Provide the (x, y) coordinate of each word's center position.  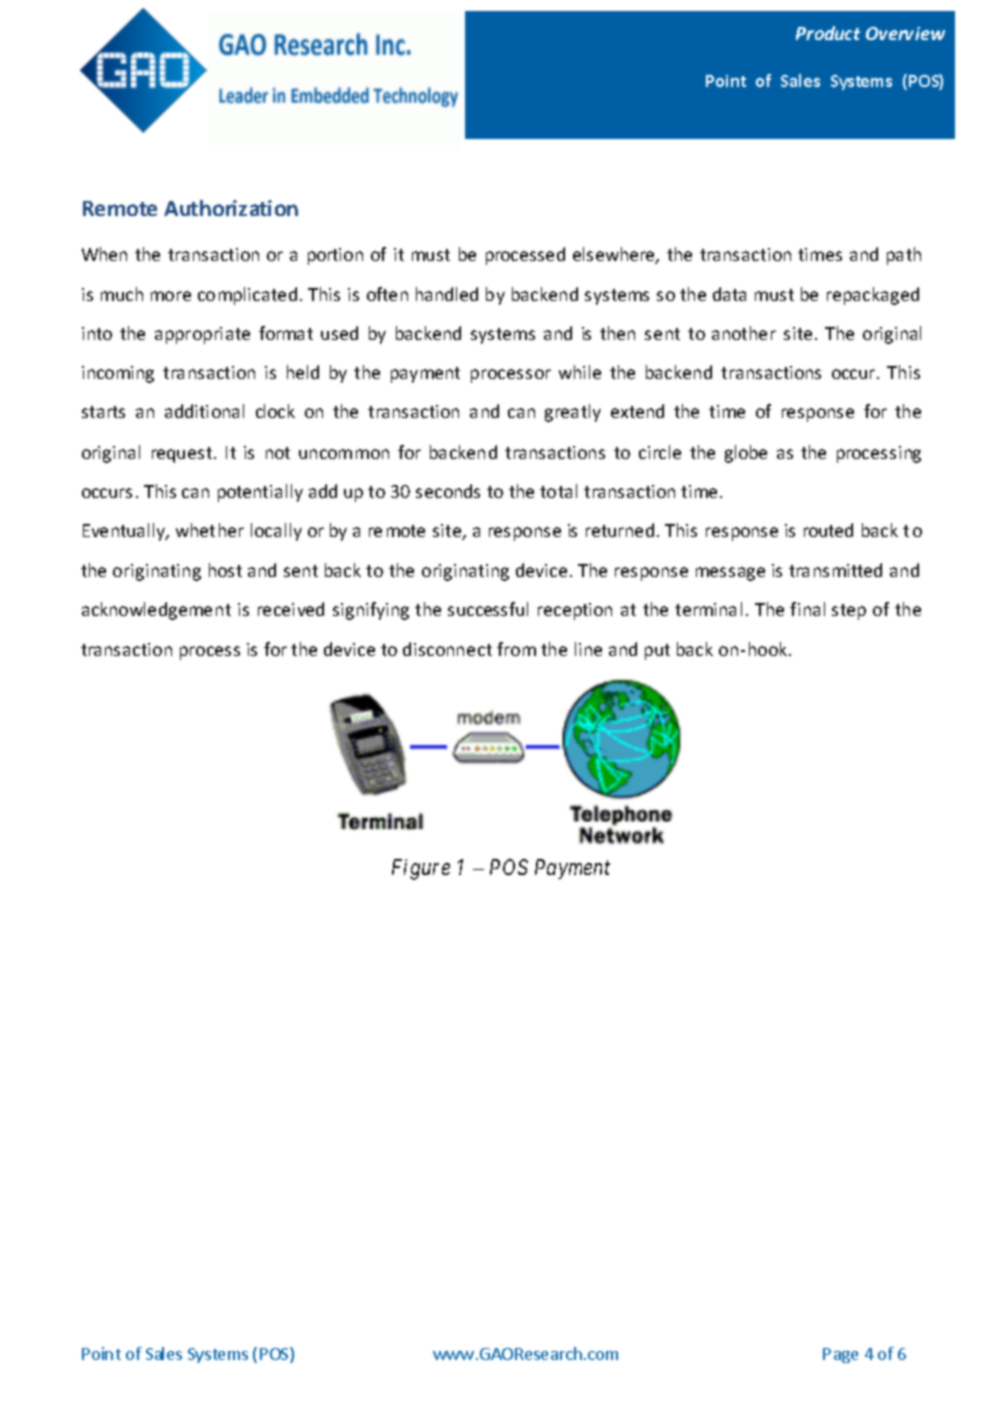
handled (447, 294)
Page (840, 1355)
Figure (421, 869)
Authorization (231, 208)
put (657, 652)
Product (828, 33)
